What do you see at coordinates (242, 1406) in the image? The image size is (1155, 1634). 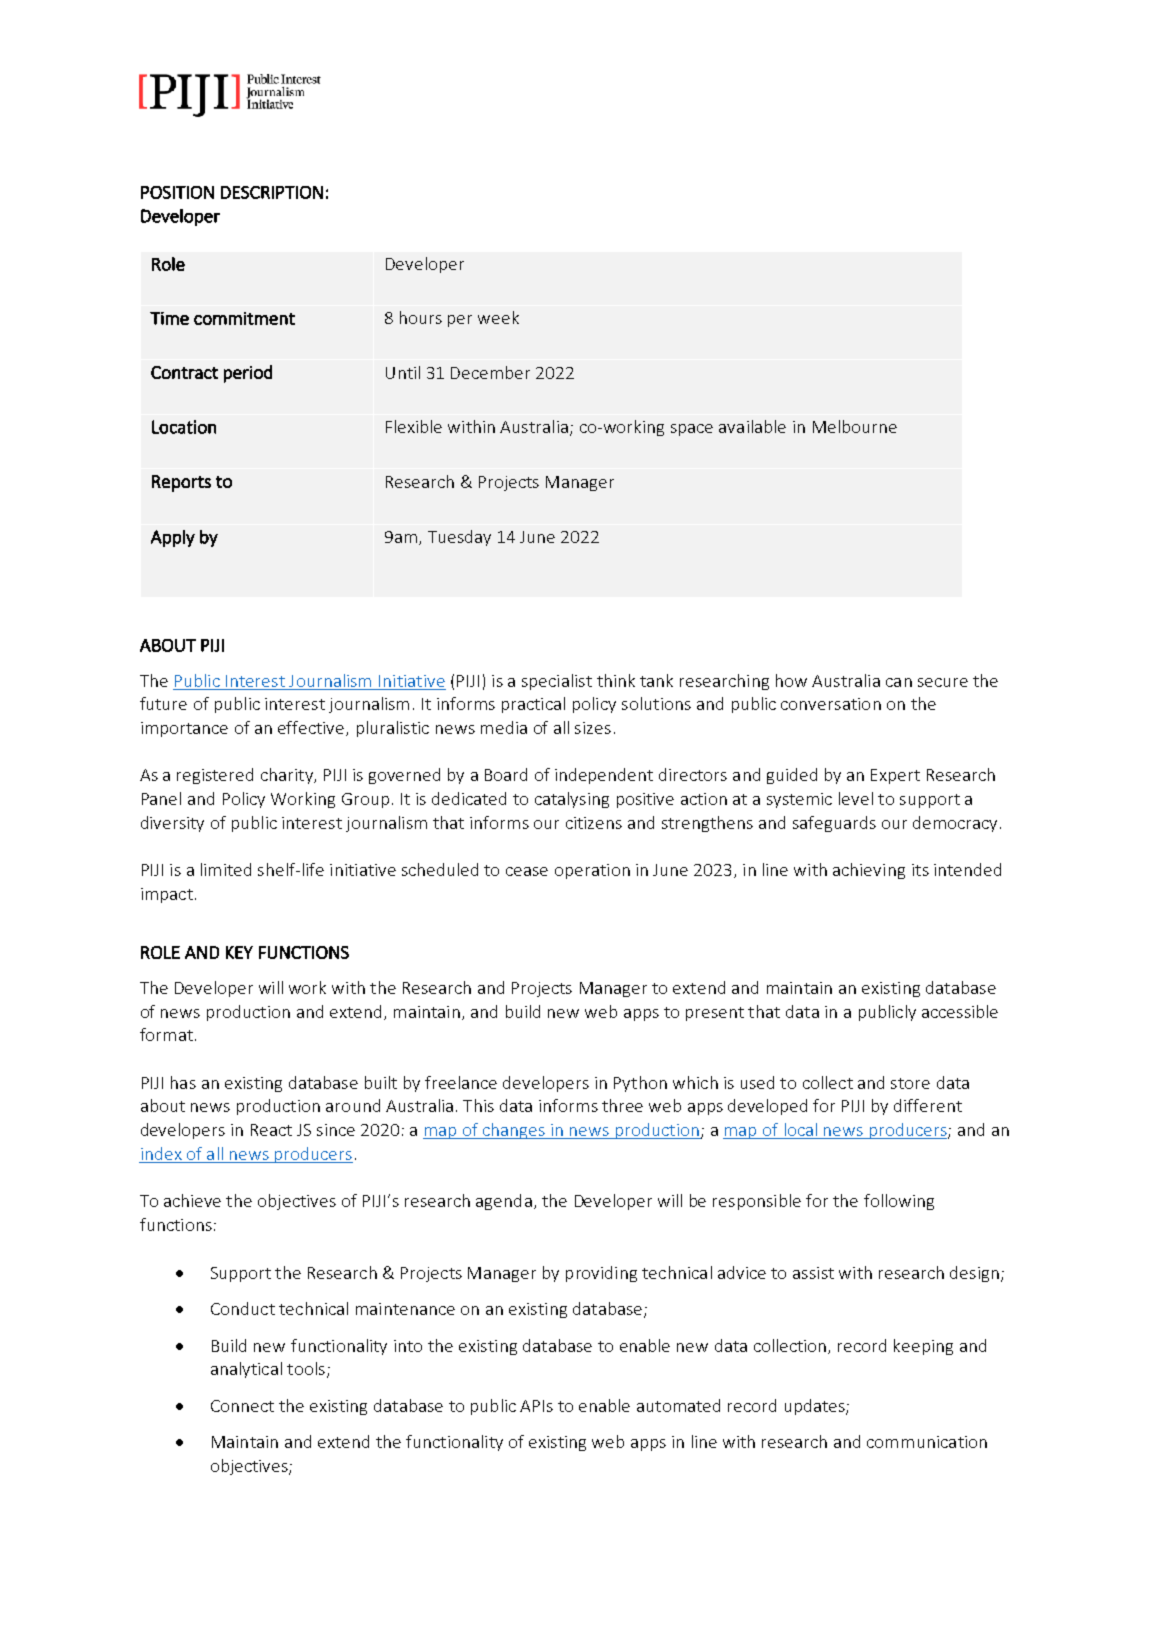 I see `Connect` at bounding box center [242, 1406].
